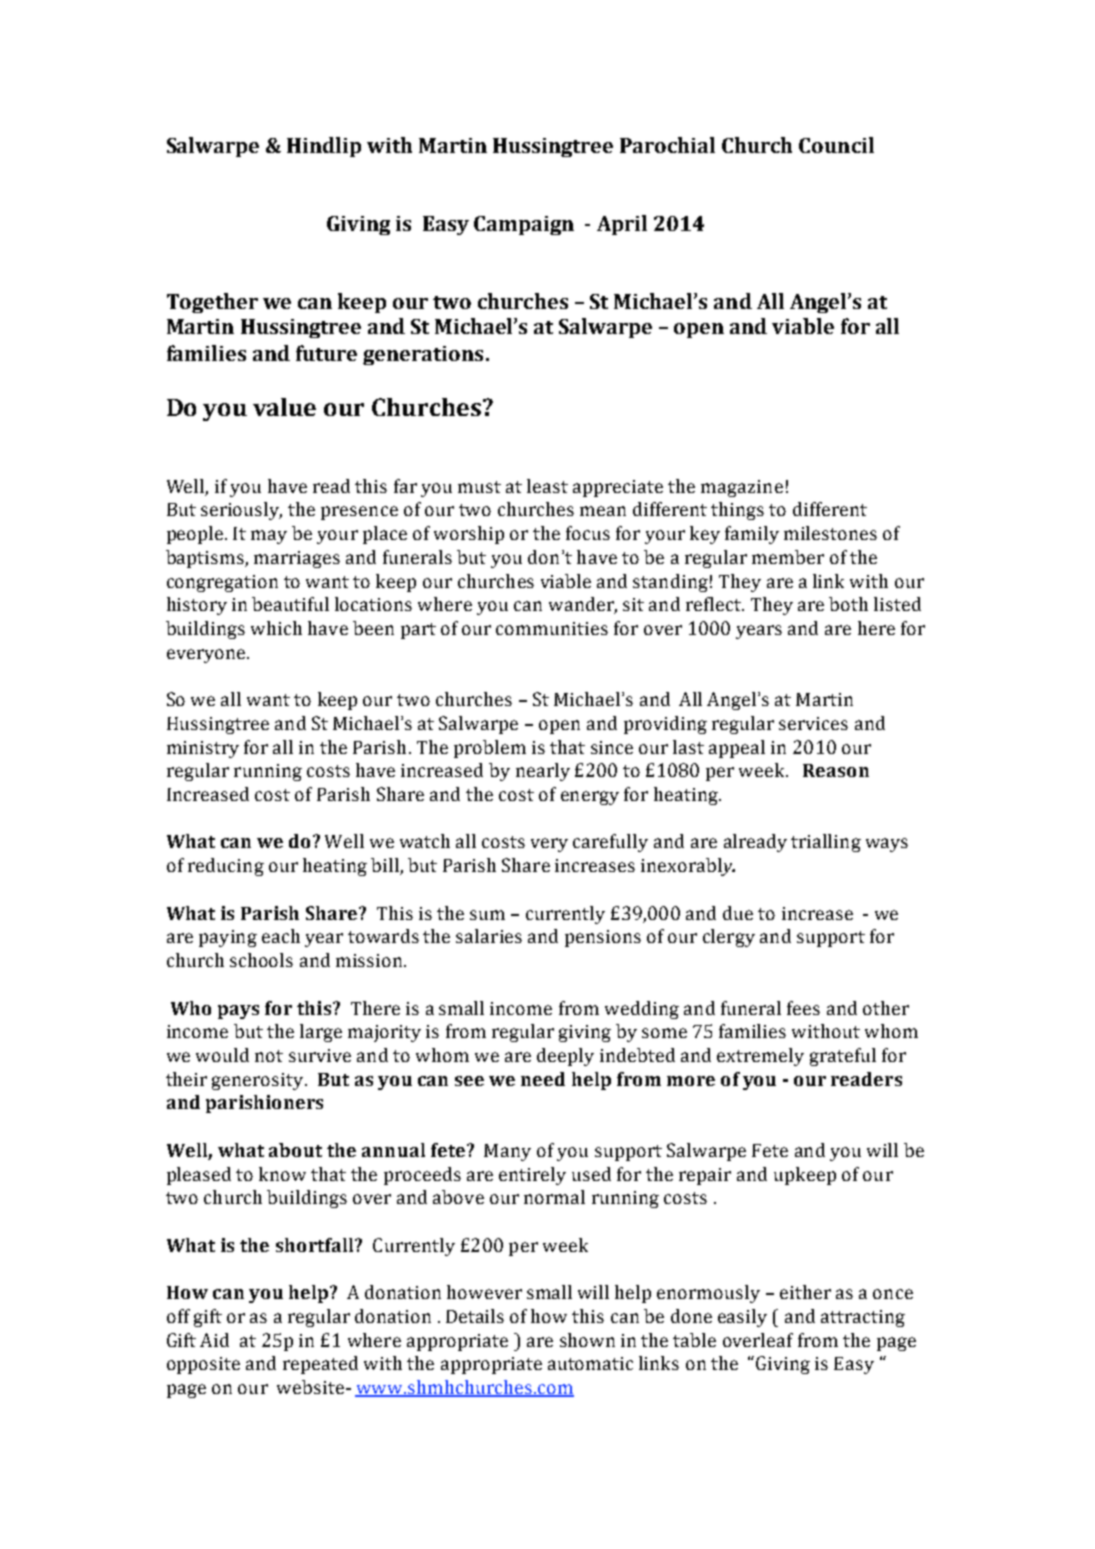 Image resolution: width=1095 pixels, height=1549 pixels. I want to click on Together, so click(212, 303).
